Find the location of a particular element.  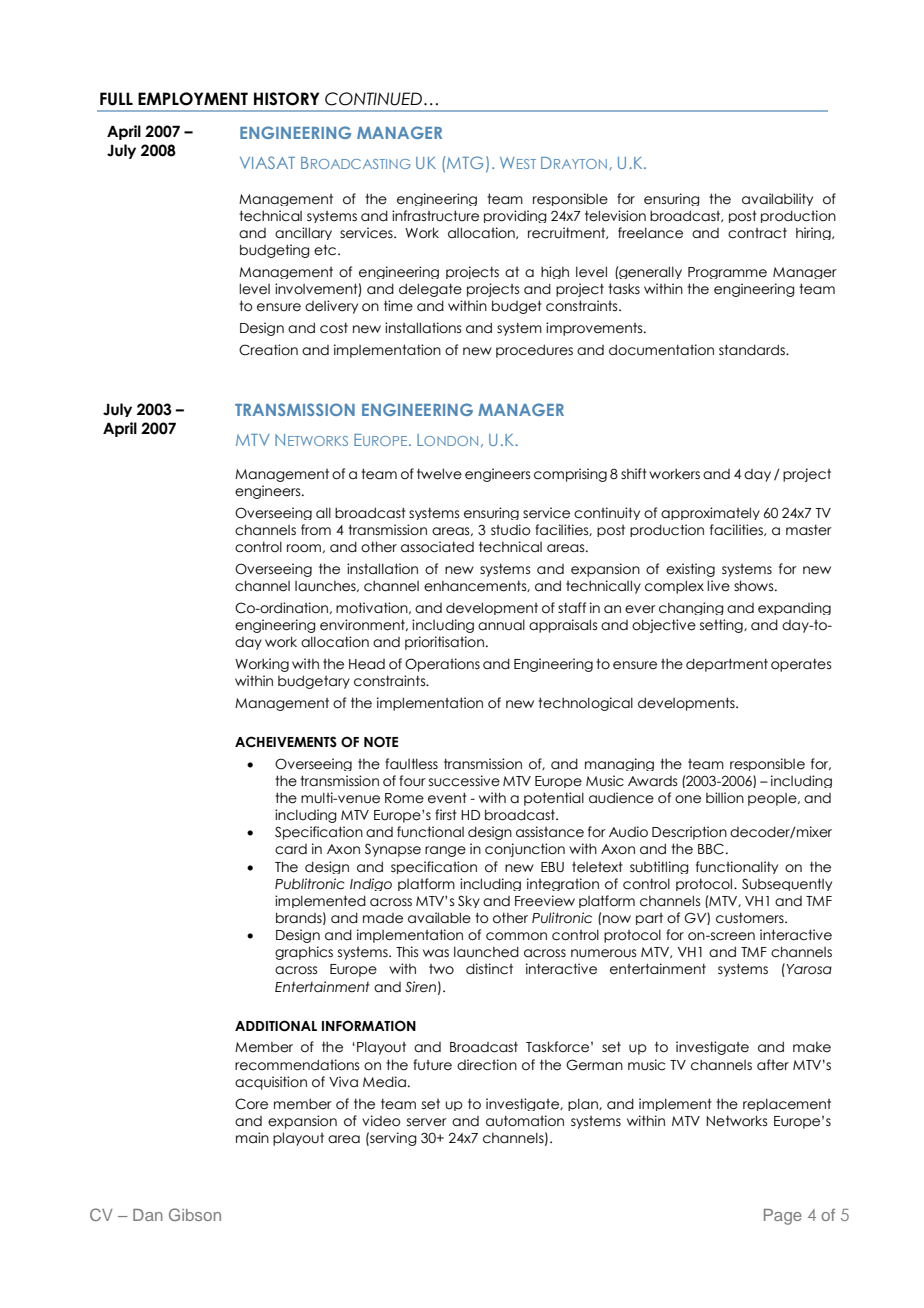

MTG is located at coordinates (465, 162).
